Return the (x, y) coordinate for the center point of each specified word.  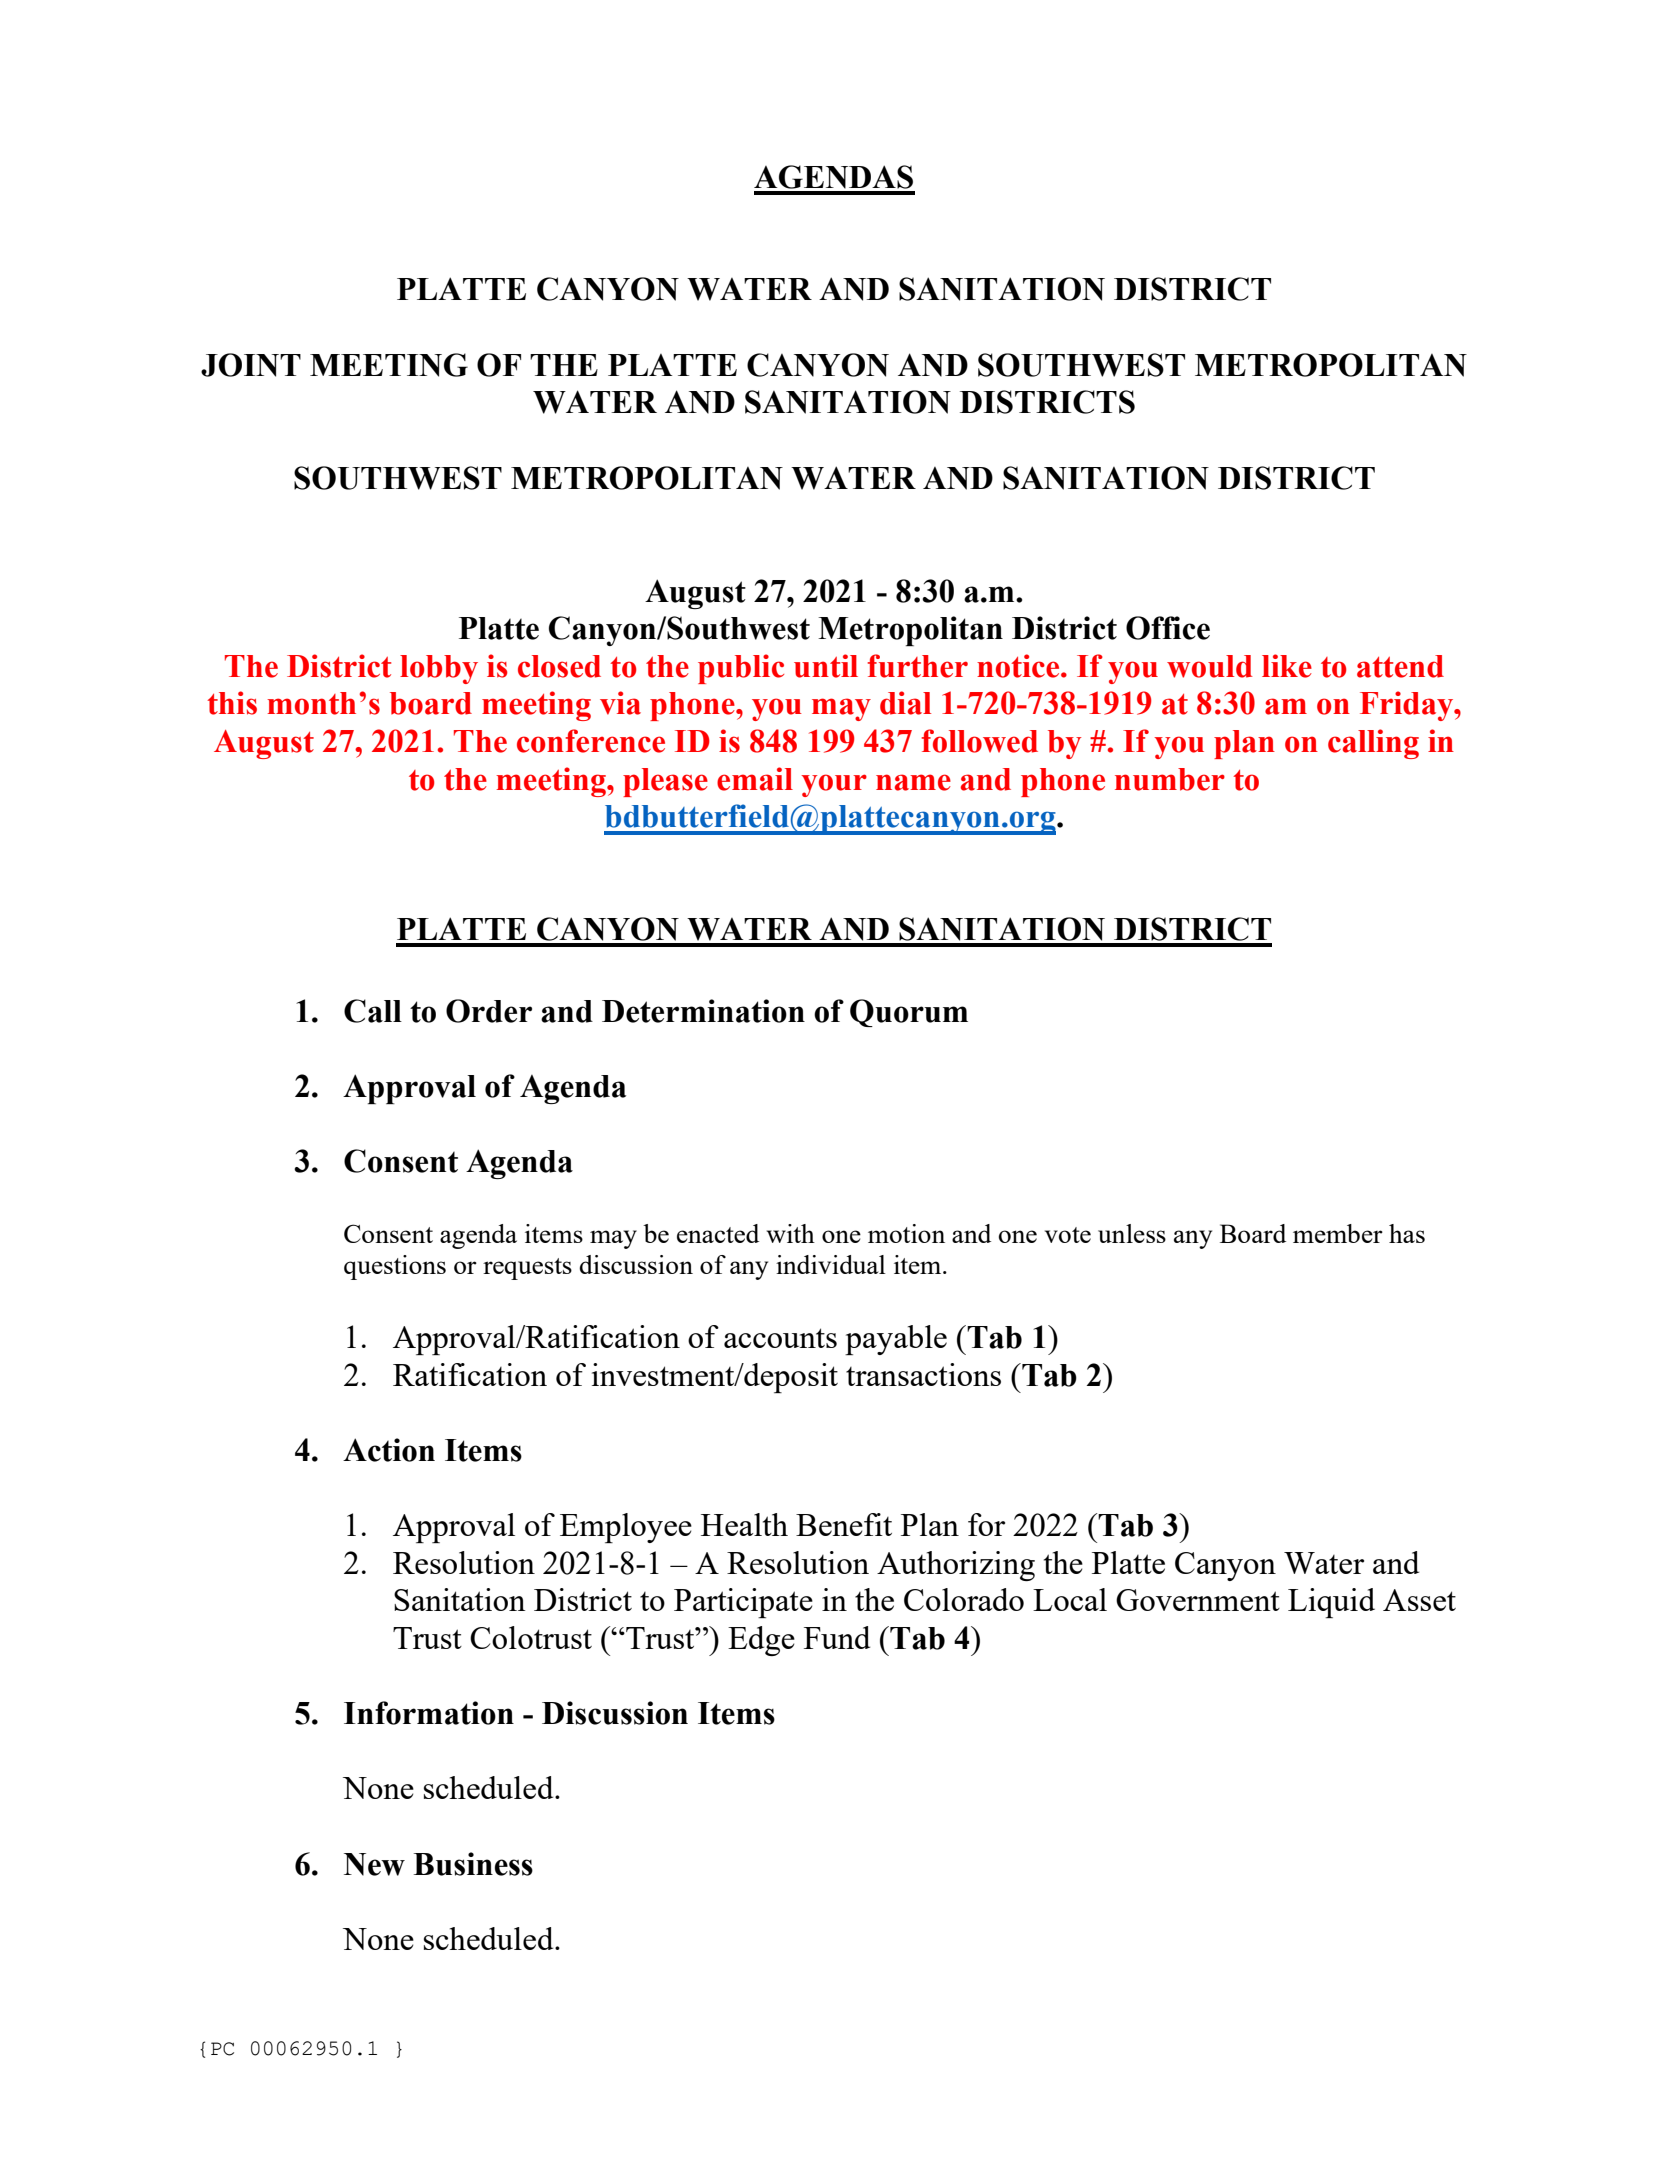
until (826, 666)
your (834, 785)
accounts (780, 1338)
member (1338, 1233)
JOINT (251, 365)
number (1170, 779)
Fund (837, 1637)
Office (1168, 628)
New (374, 1864)
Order (489, 1011)
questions (395, 1267)
